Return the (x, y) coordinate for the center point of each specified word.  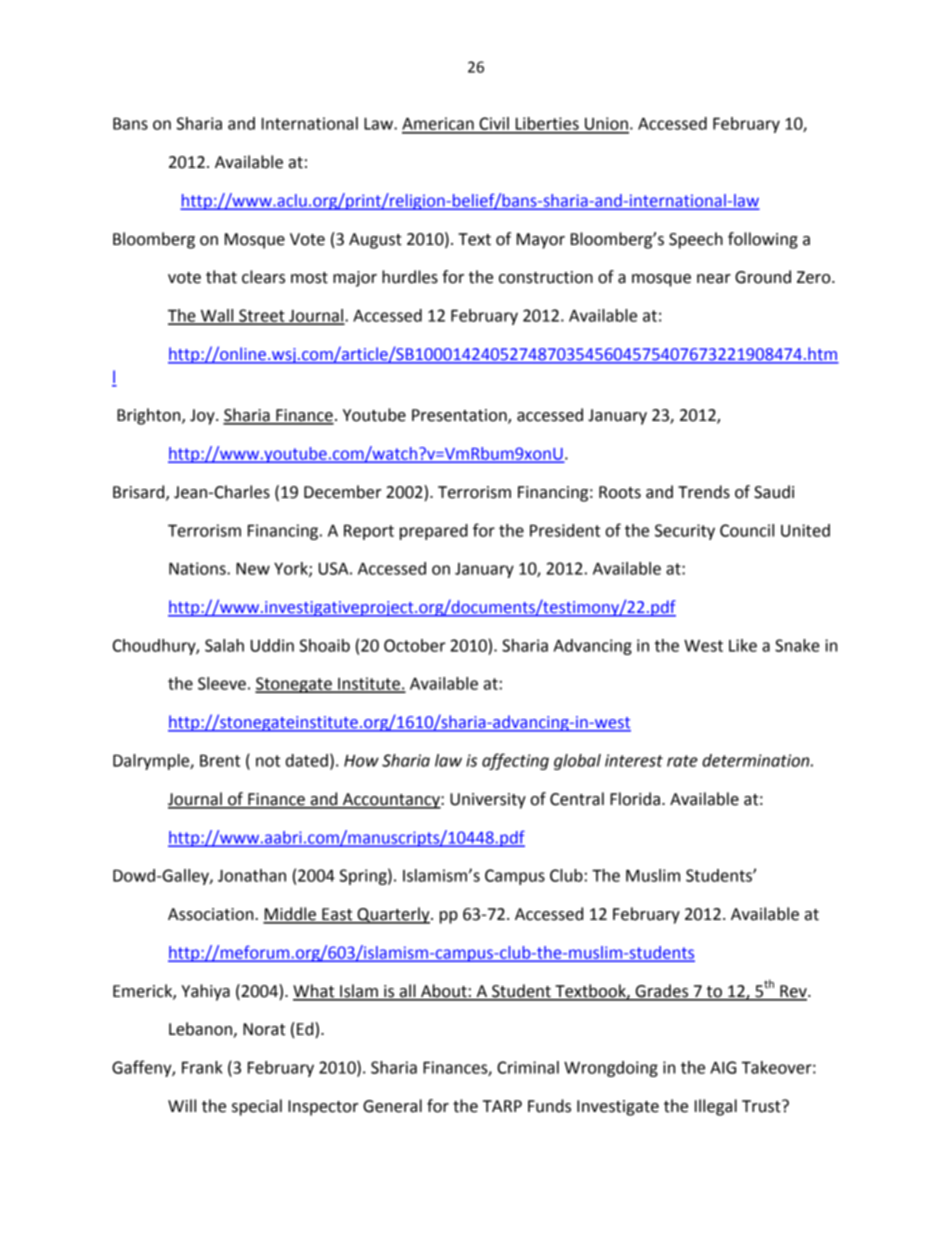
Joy (203, 417)
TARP (502, 1106)
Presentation (460, 416)
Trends (704, 492)
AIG (723, 1067)
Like (743, 645)
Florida (635, 799)
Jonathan (252, 875)
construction (546, 277)
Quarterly (393, 915)
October (415, 645)
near (714, 279)
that (221, 277)
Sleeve (222, 683)
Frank (202, 1067)
